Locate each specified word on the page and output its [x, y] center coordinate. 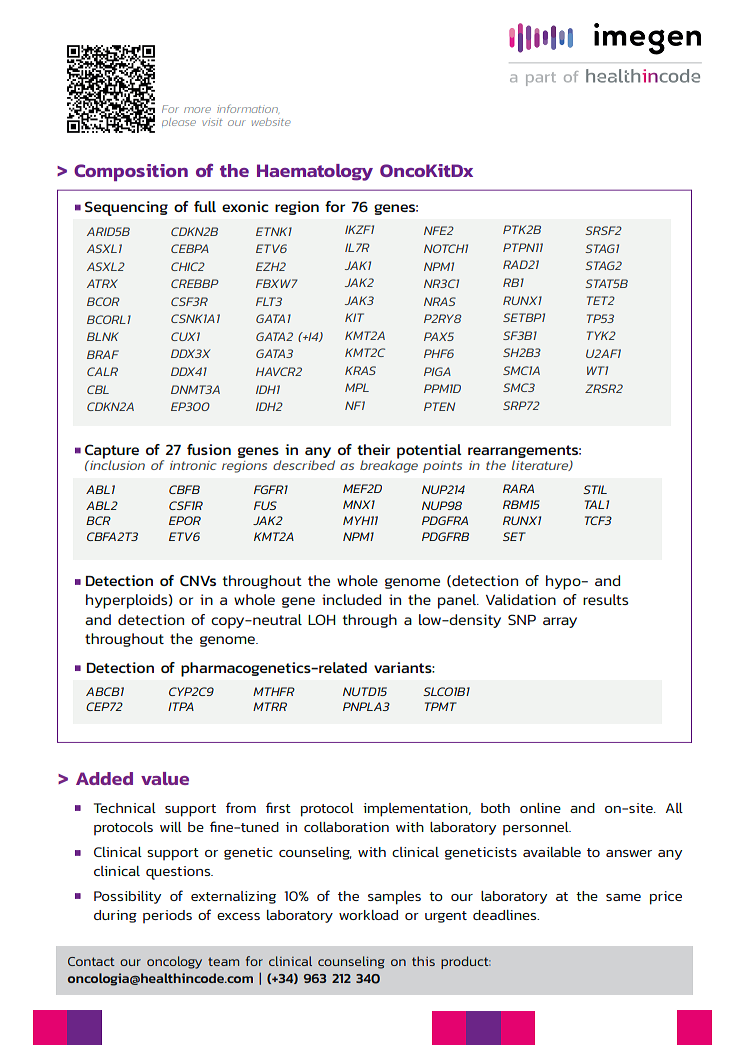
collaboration [346, 827]
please [179, 122]
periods [167, 916]
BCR [98, 520]
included [351, 599]
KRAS [360, 370]
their [373, 449]
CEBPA [190, 248]
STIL [595, 489]
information [248, 109]
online [540, 808]
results [605, 599]
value [165, 778]
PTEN [439, 406]
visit [213, 122]
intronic [193, 465]
